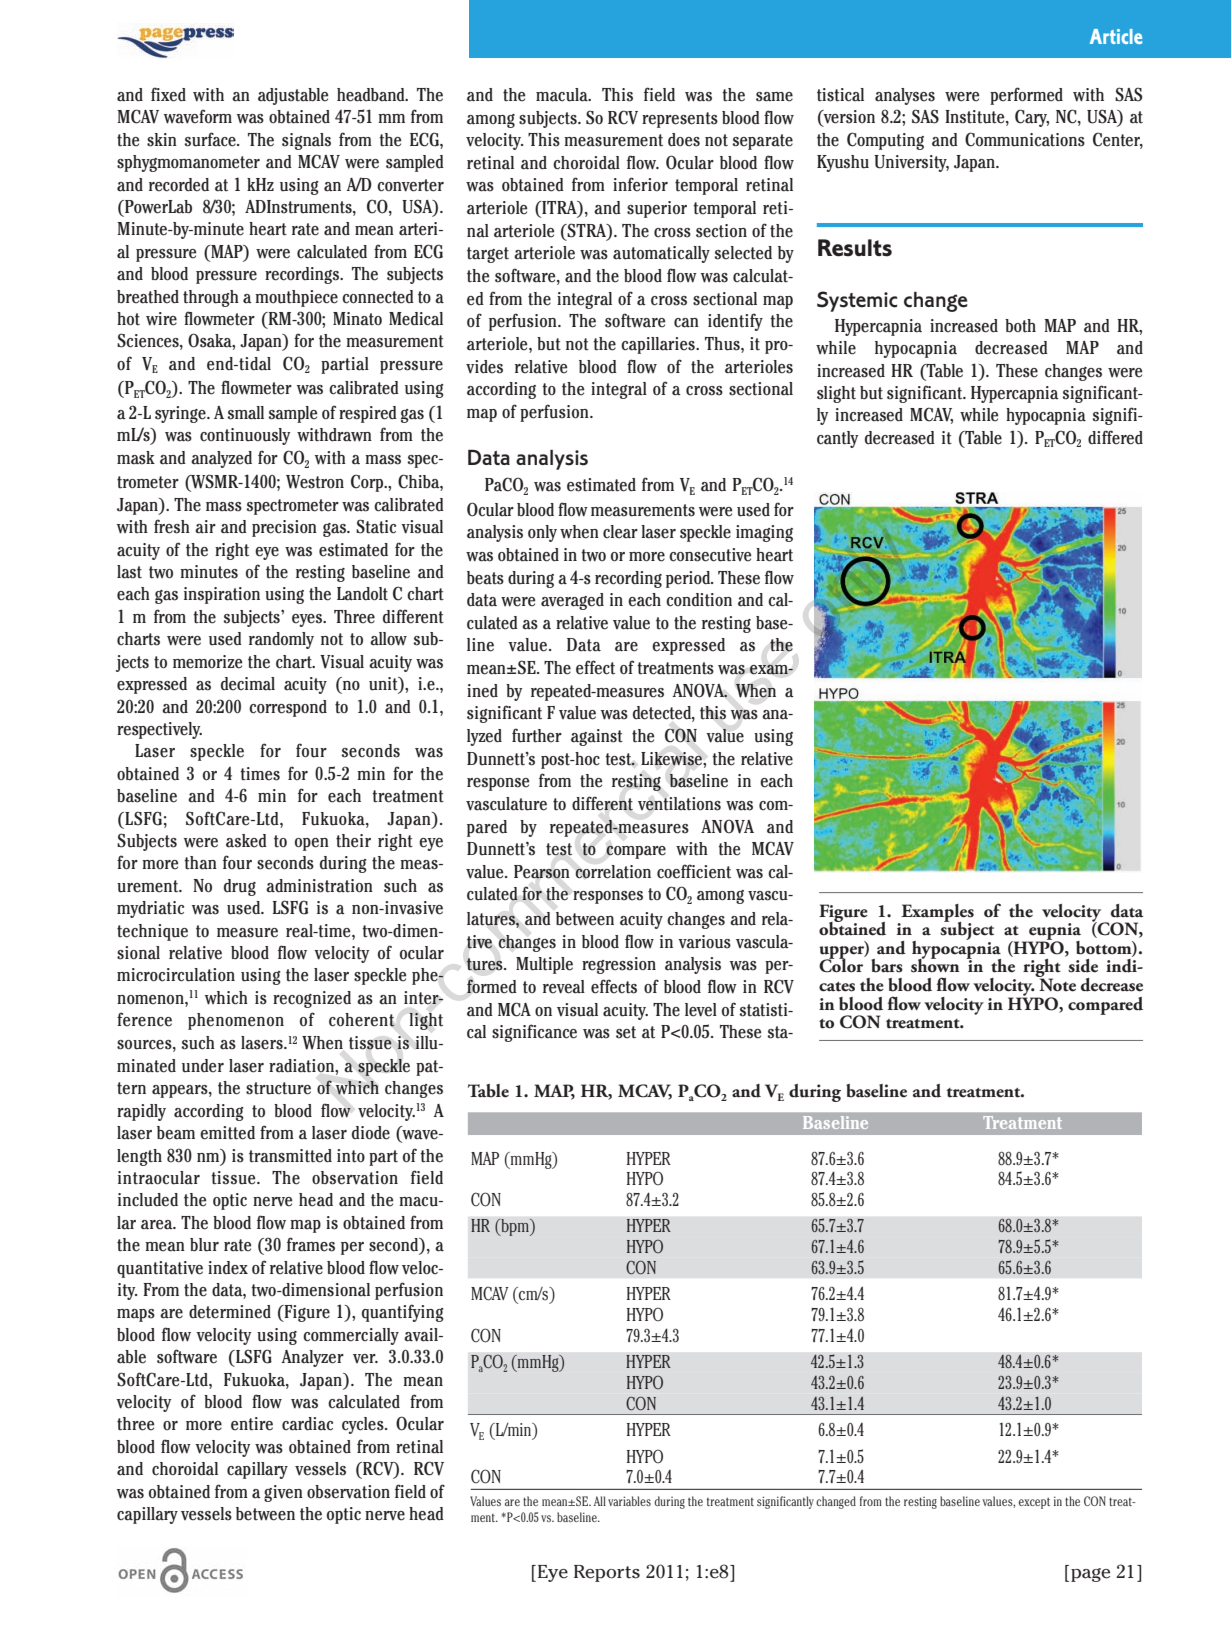 The height and width of the document is (1641, 1231). I want to click on represents, so click(680, 120).
